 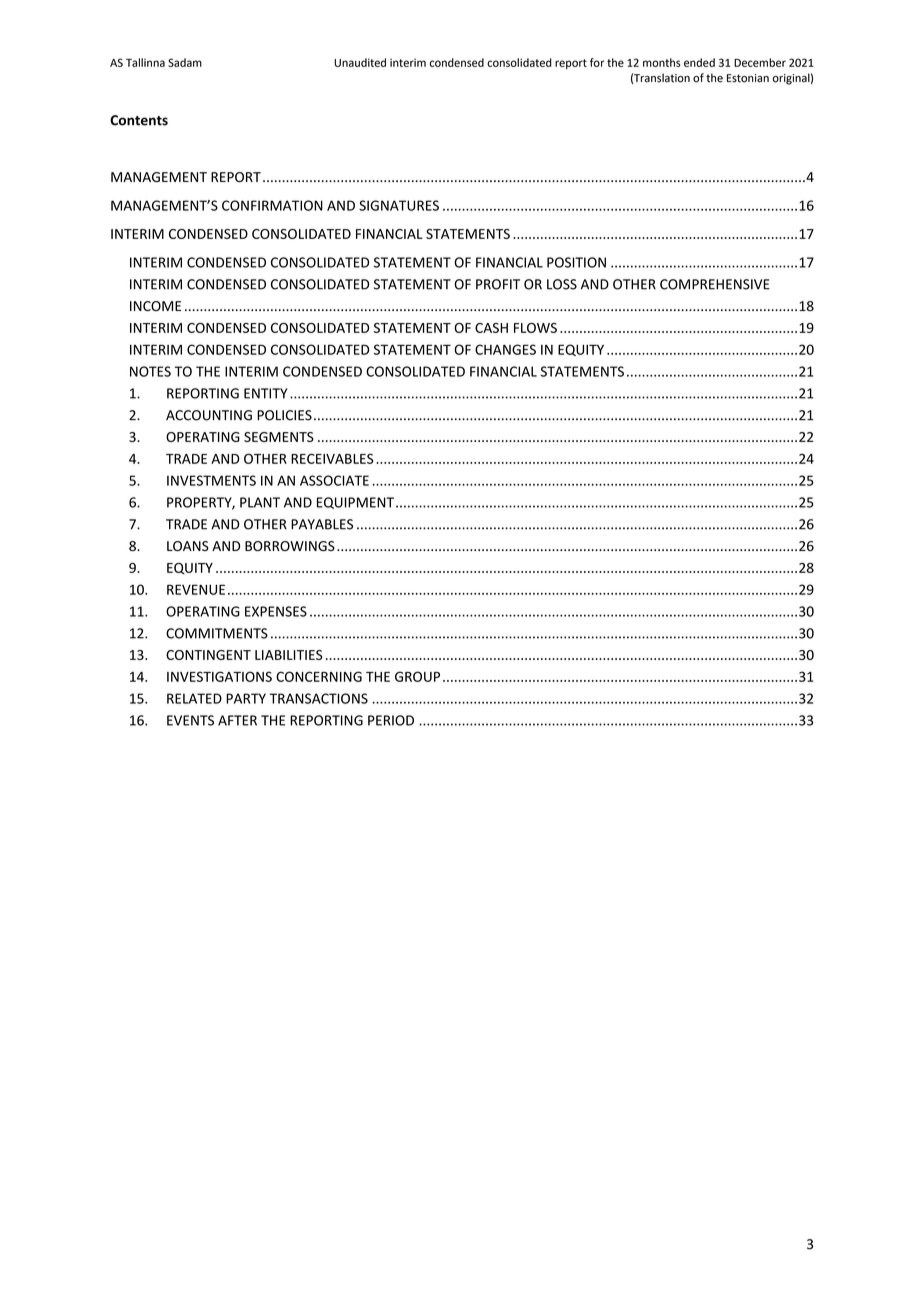 What do you see at coordinates (334, 480) in the page?
I see `ASSOCIATE` at bounding box center [334, 480].
